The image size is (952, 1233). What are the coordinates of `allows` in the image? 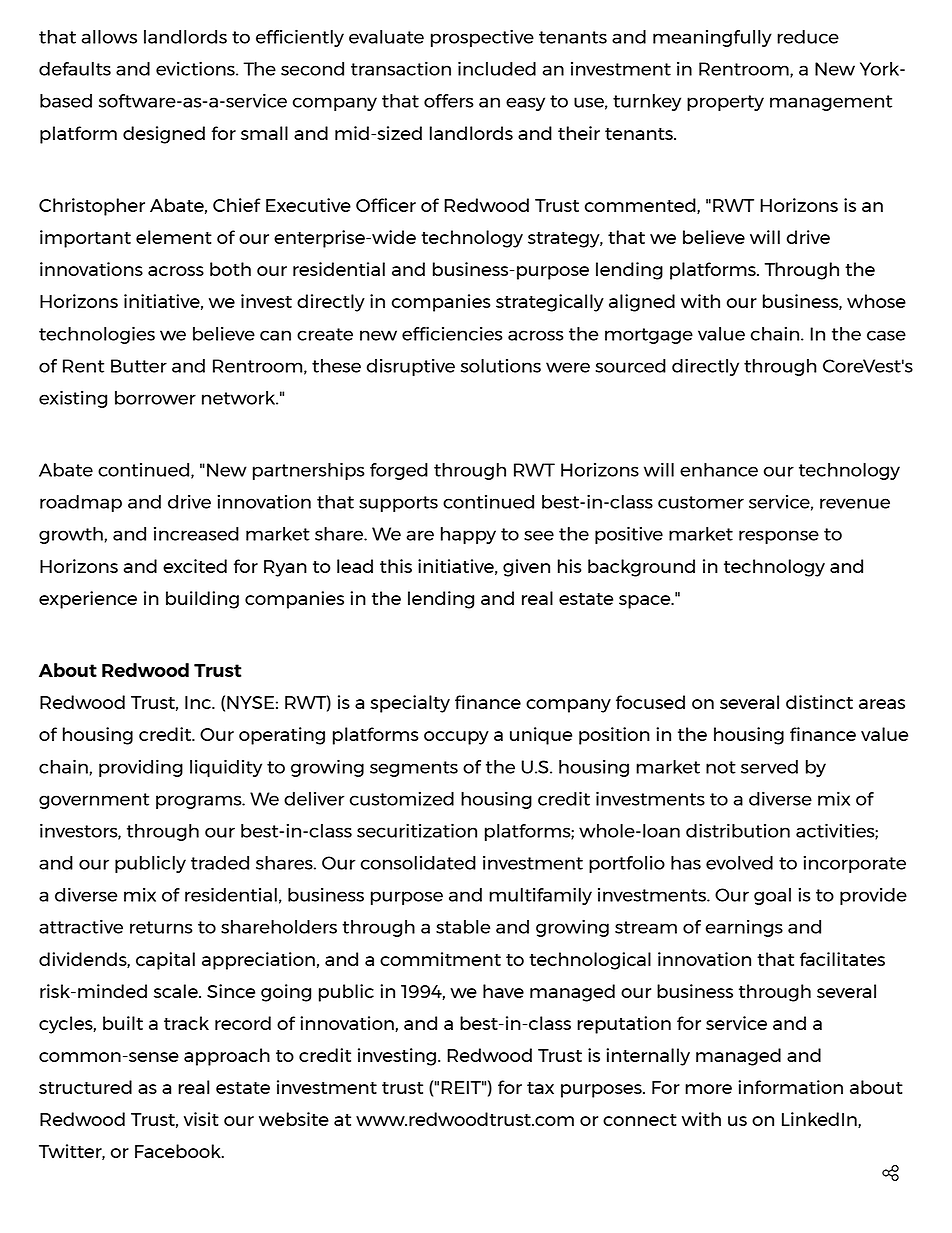 It's located at (109, 37).
